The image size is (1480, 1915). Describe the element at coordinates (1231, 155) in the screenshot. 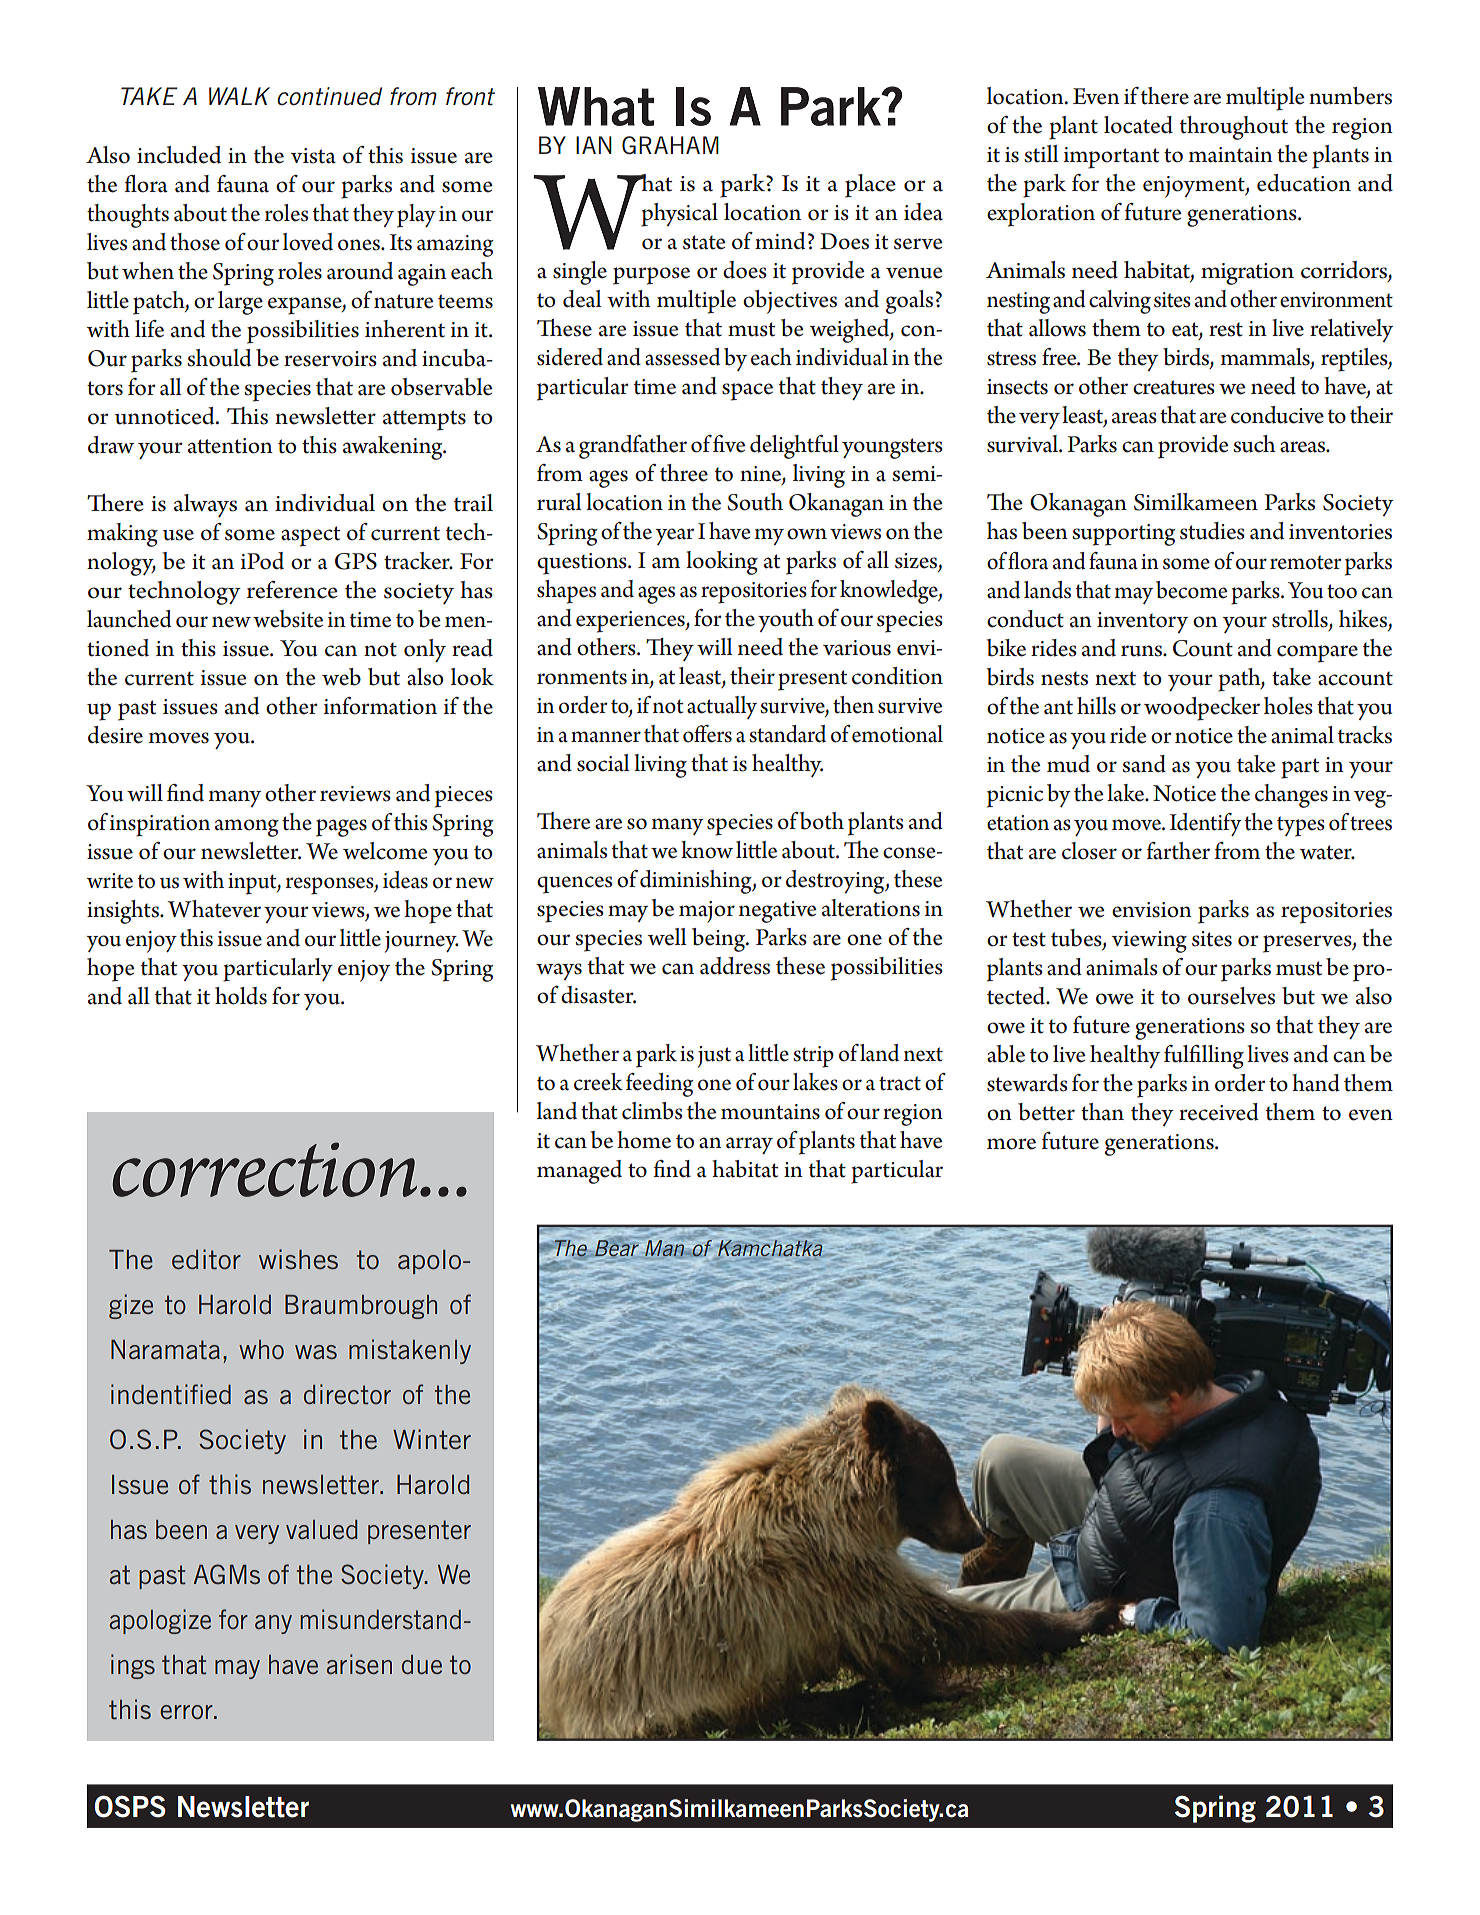

I see `maintain` at that location.
